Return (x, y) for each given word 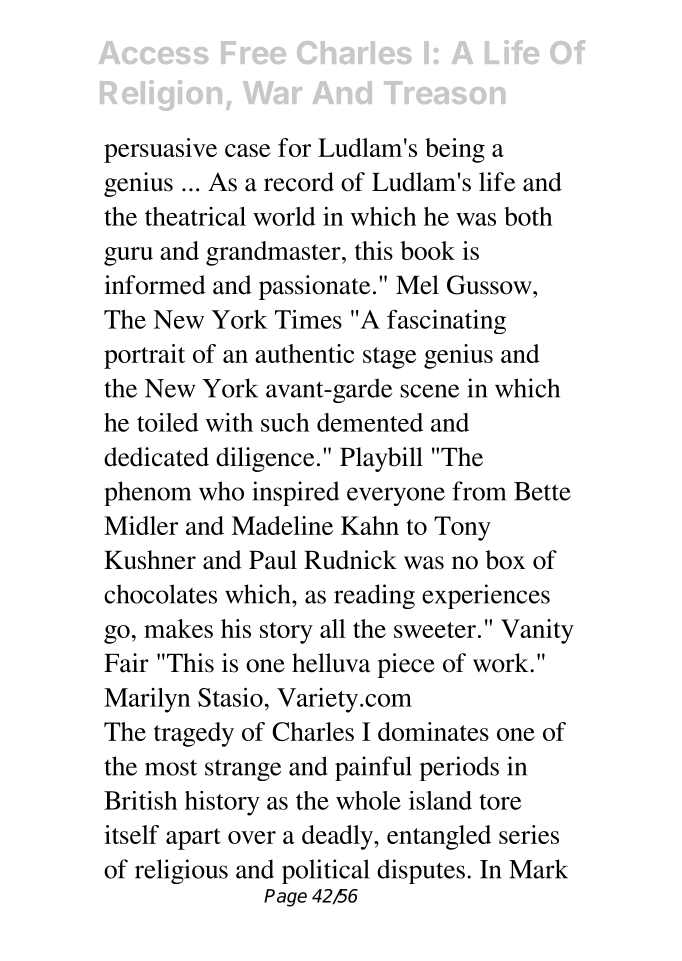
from (479, 491)
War (272, 92)
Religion (161, 95)
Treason (444, 92)
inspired (295, 493)
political (326, 871)
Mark (538, 869)
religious (181, 871)
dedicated (156, 457)
